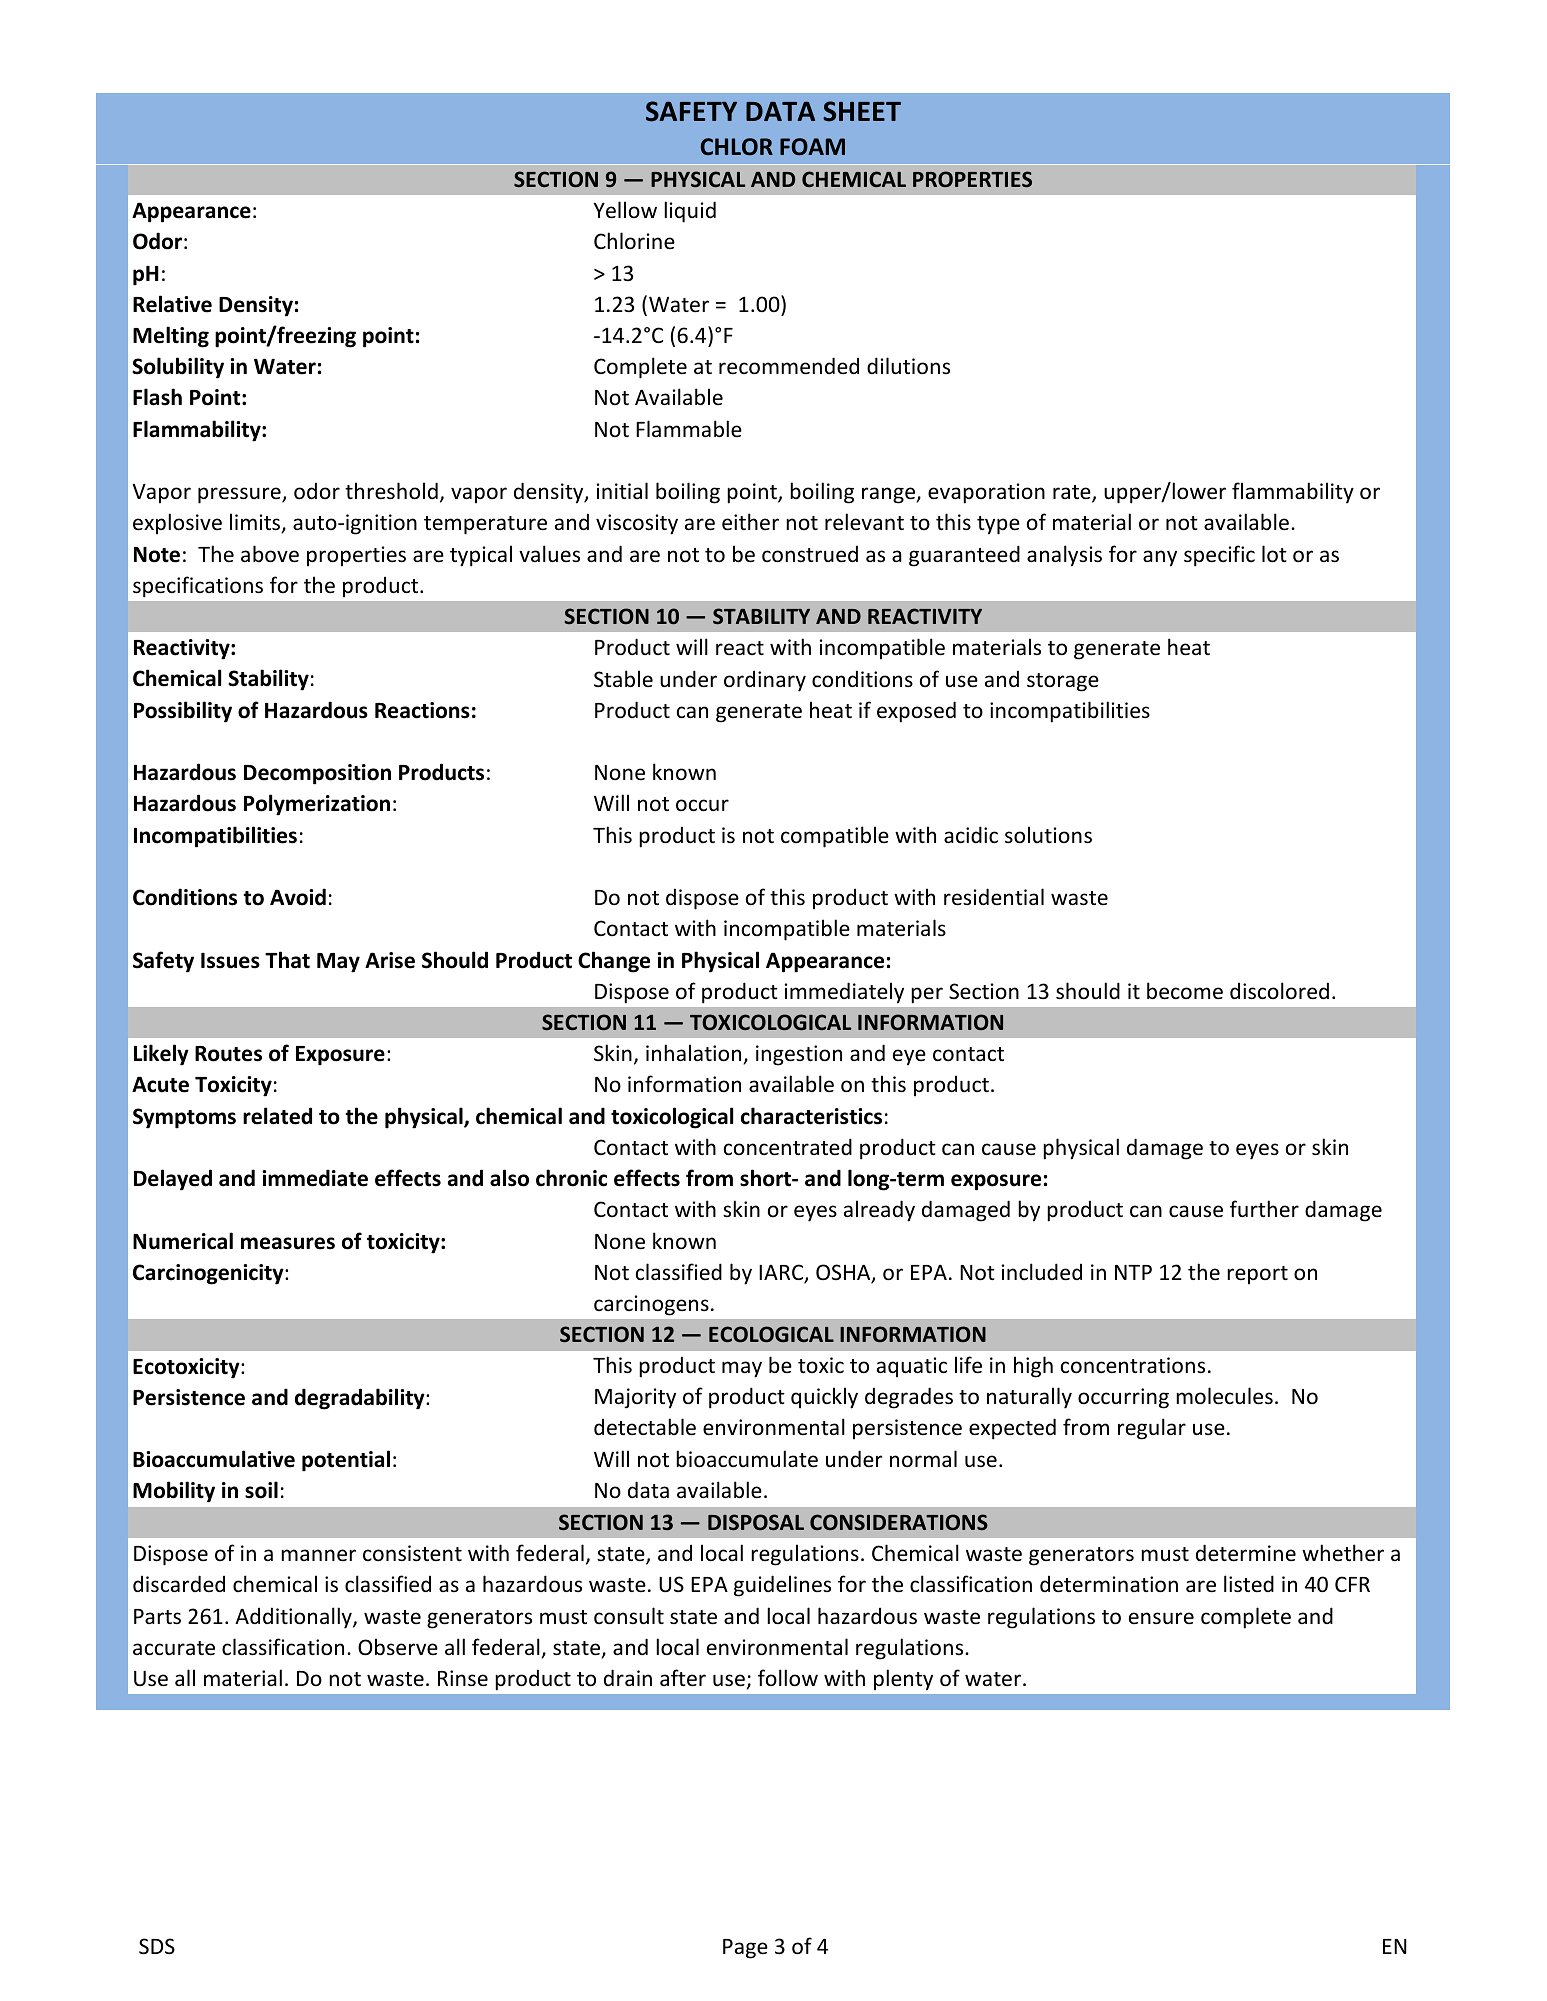 Image resolution: width=1547 pixels, height=2001 pixels. Describe the element at coordinates (765, 681) in the document. I see `ordinary` at that location.
